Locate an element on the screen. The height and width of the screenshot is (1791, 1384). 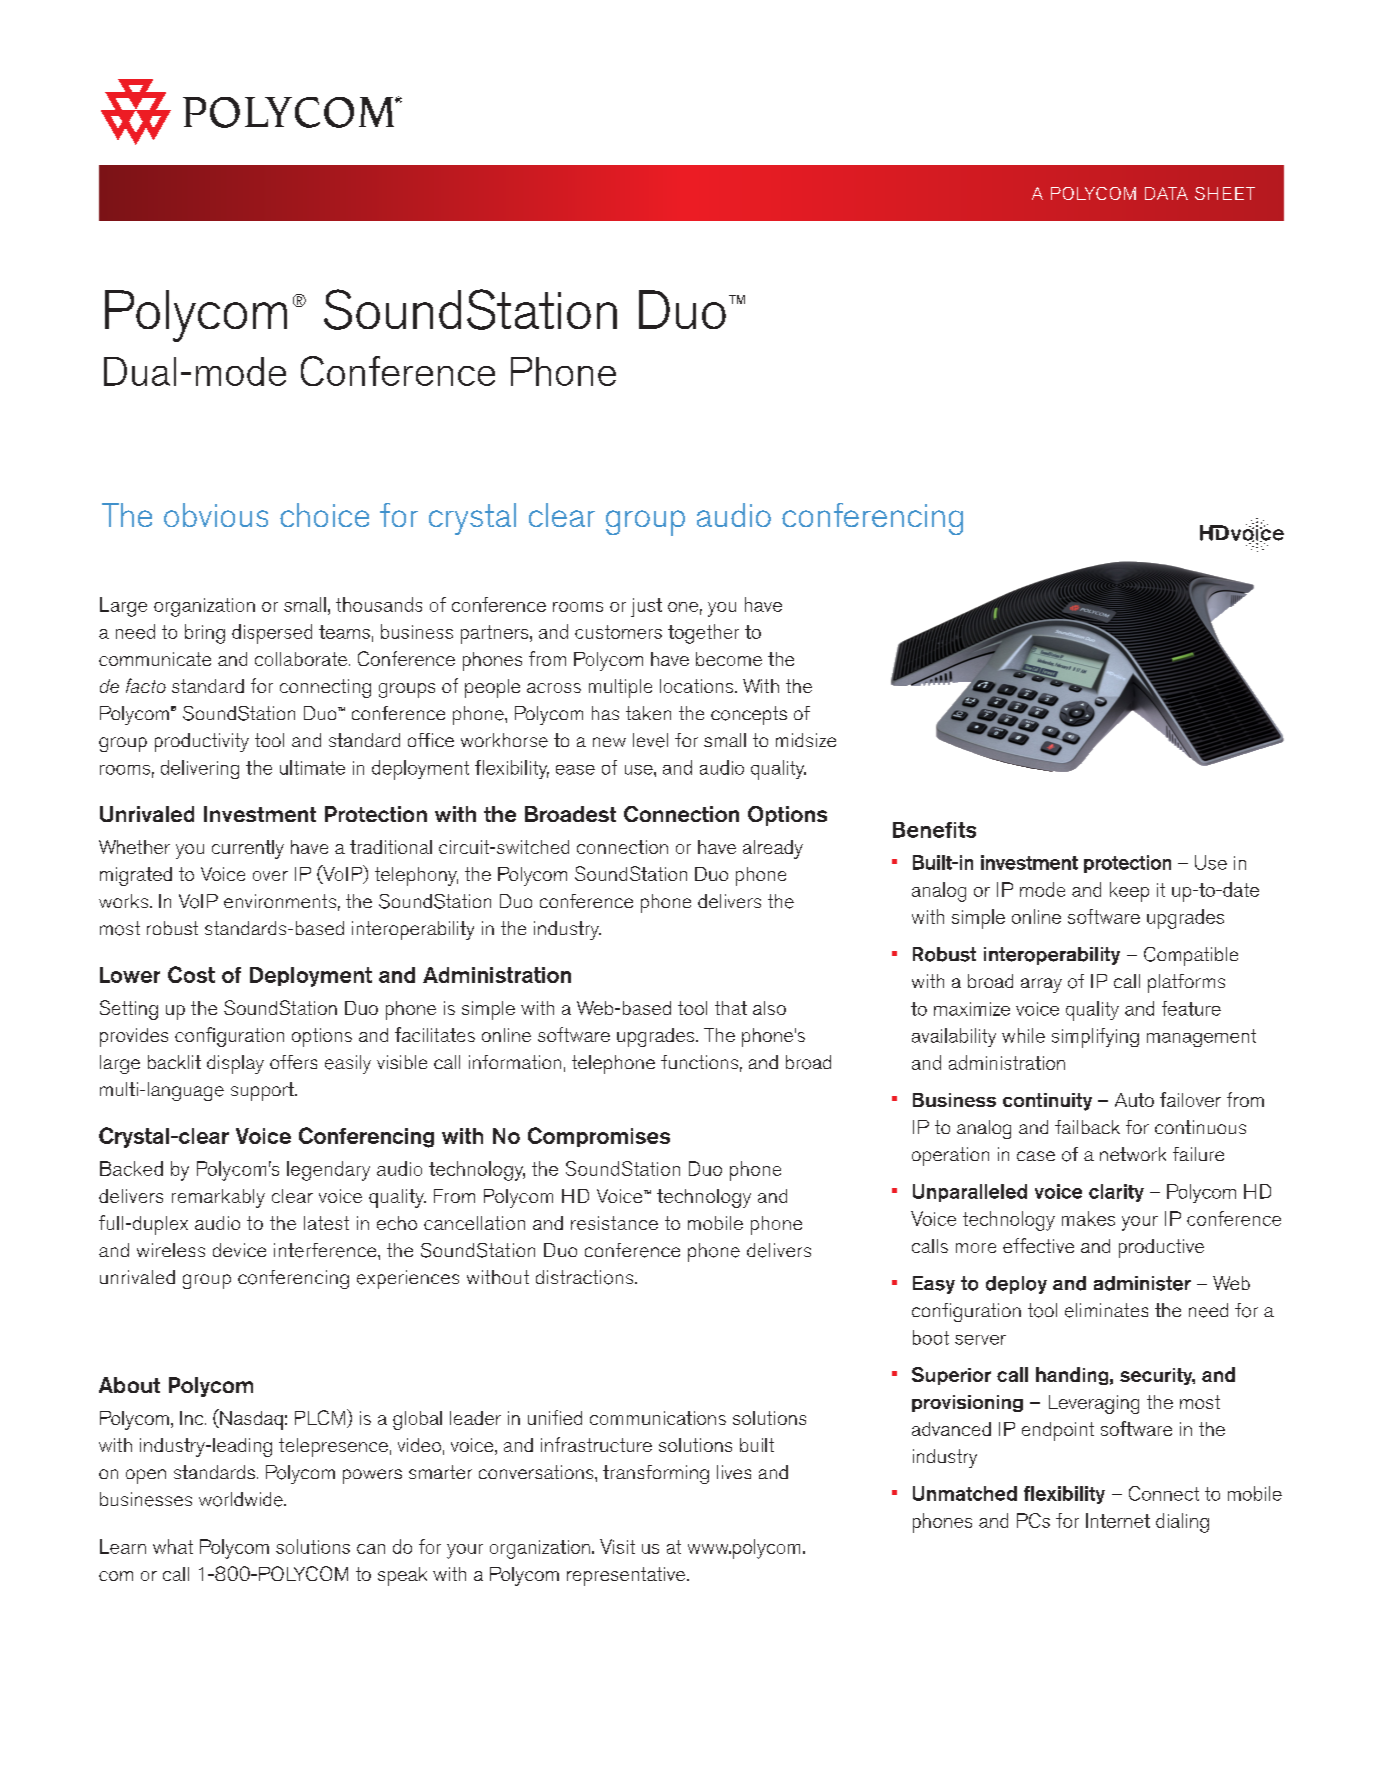
become is located at coordinates (729, 659).
